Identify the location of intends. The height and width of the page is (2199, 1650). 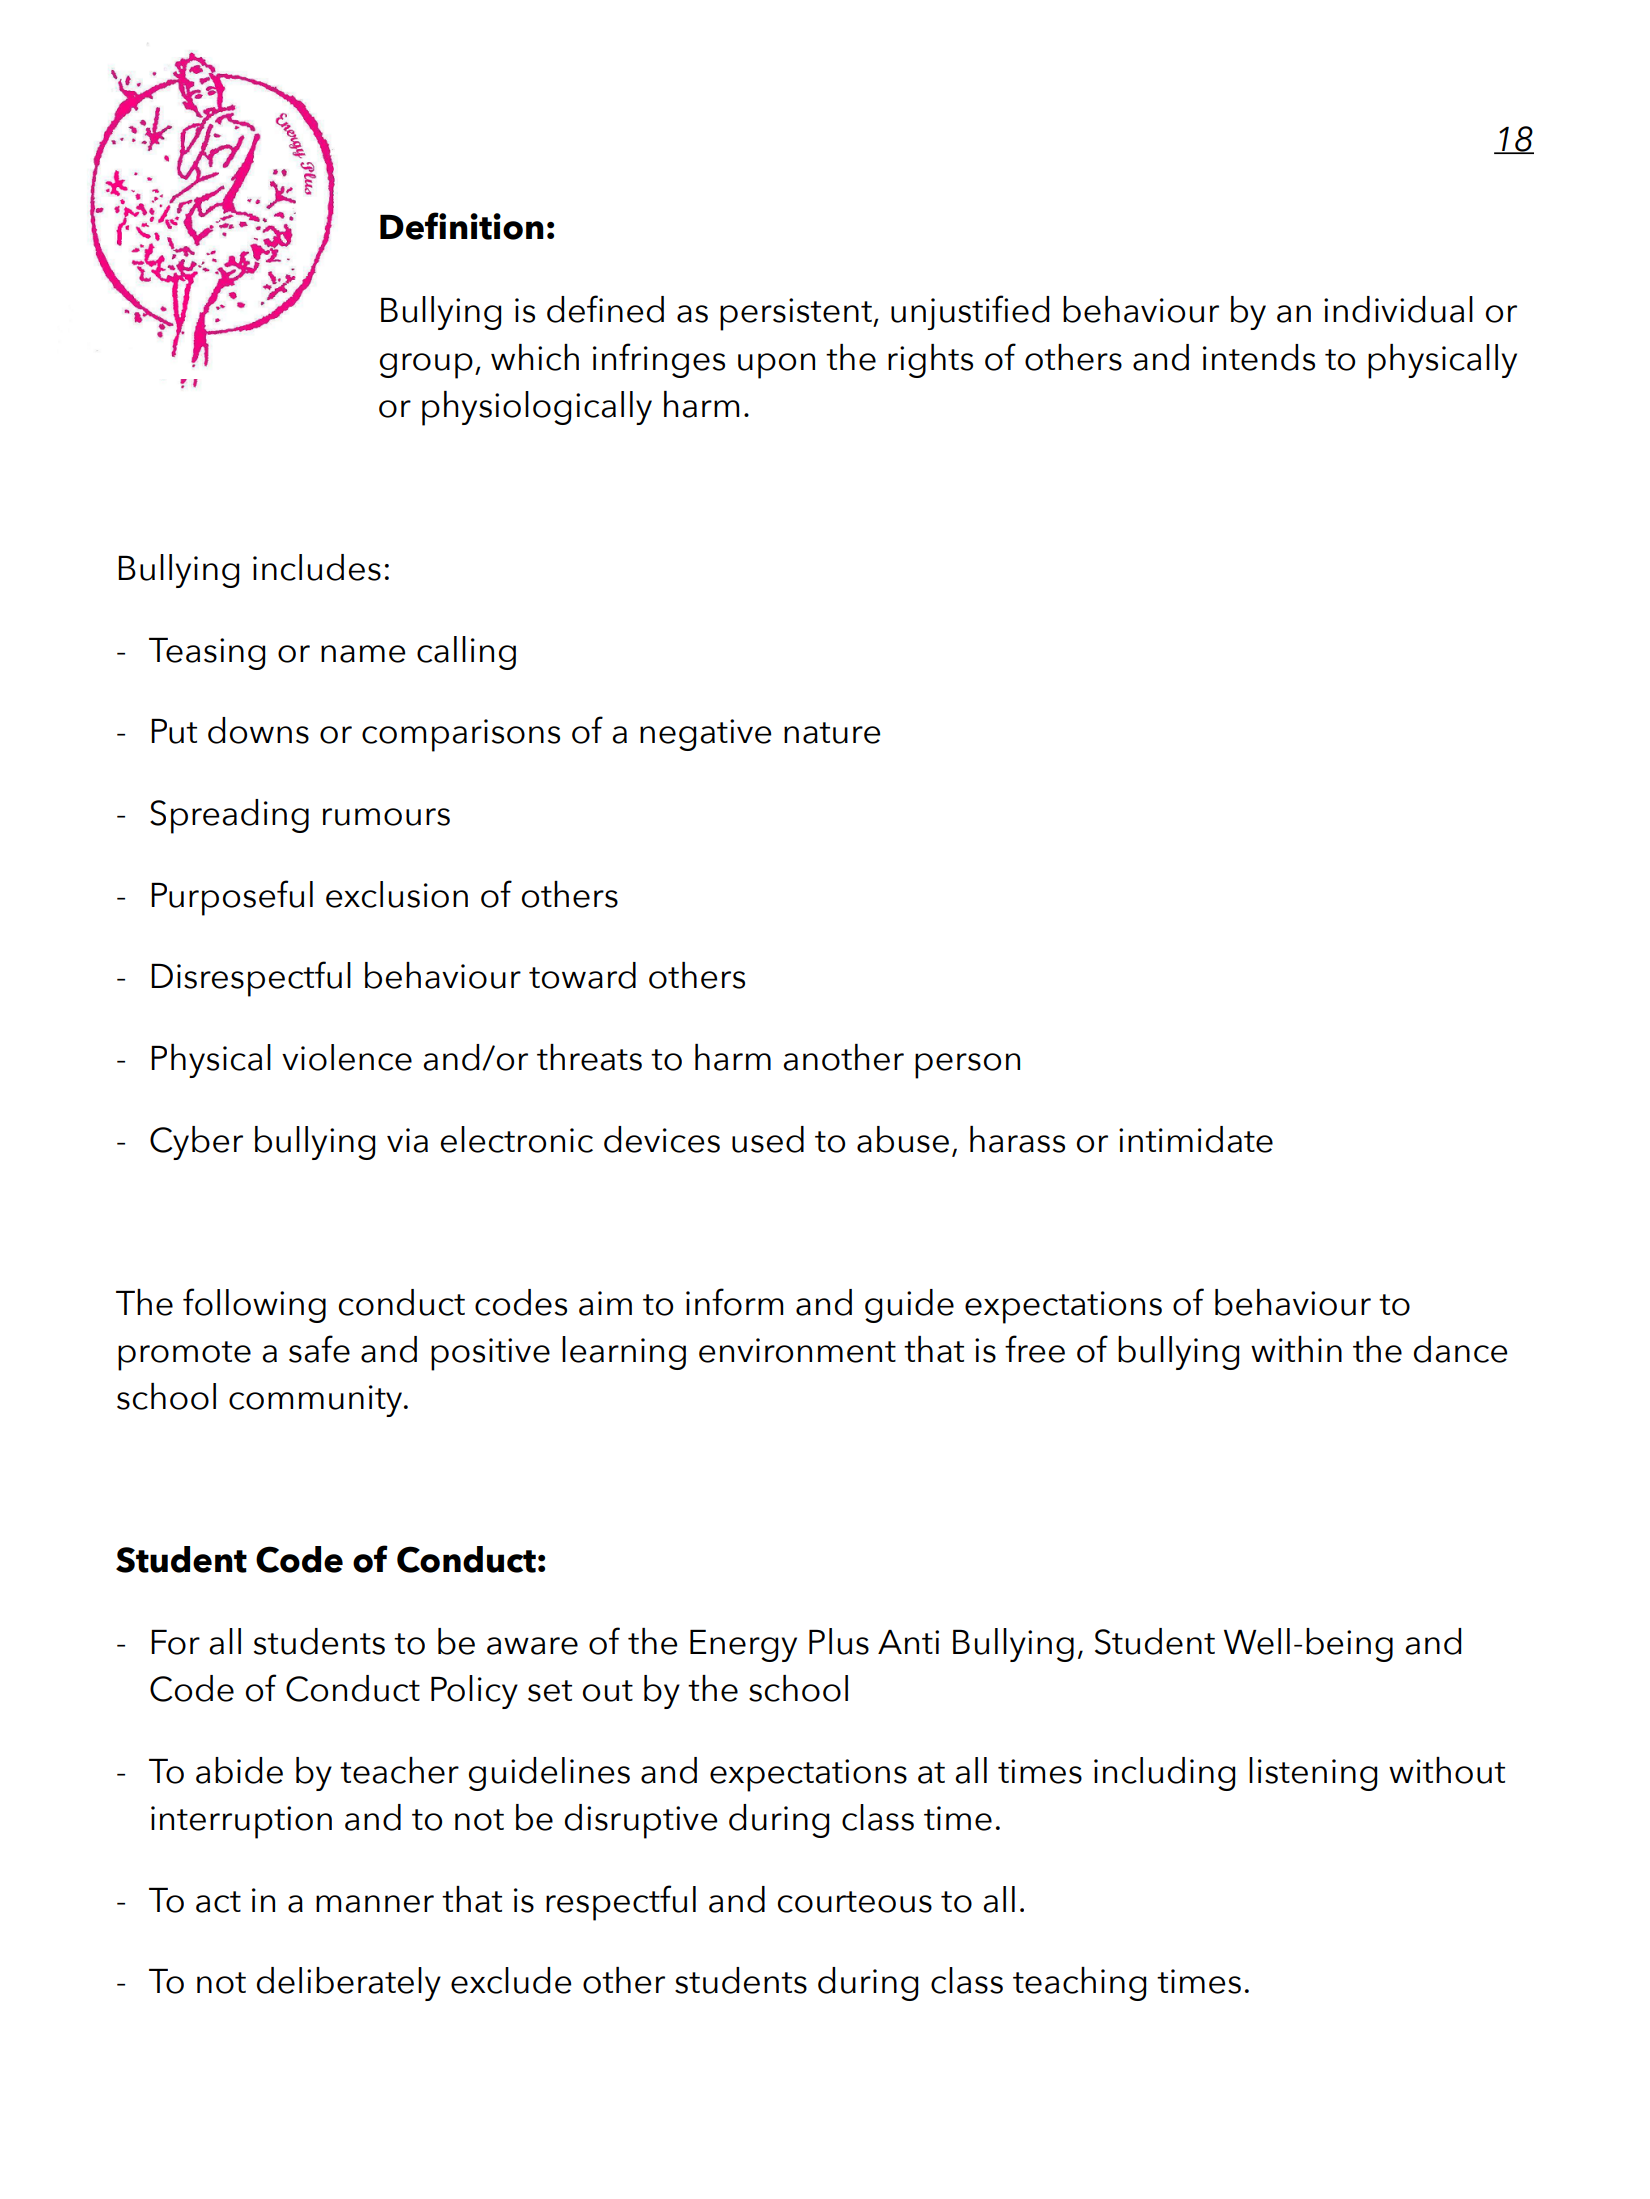
(1259, 357).
